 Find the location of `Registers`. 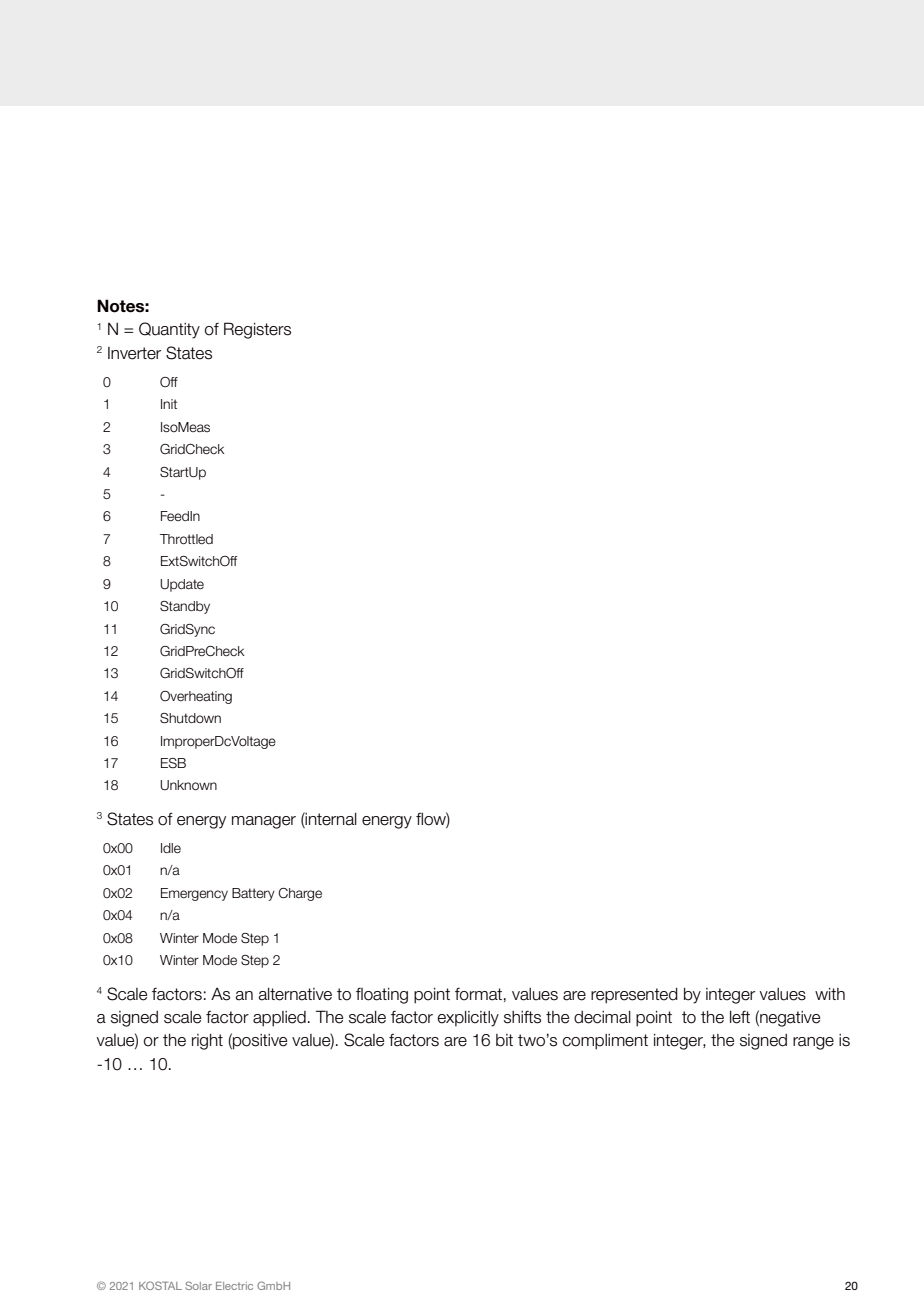

Registers is located at coordinates (257, 330).
